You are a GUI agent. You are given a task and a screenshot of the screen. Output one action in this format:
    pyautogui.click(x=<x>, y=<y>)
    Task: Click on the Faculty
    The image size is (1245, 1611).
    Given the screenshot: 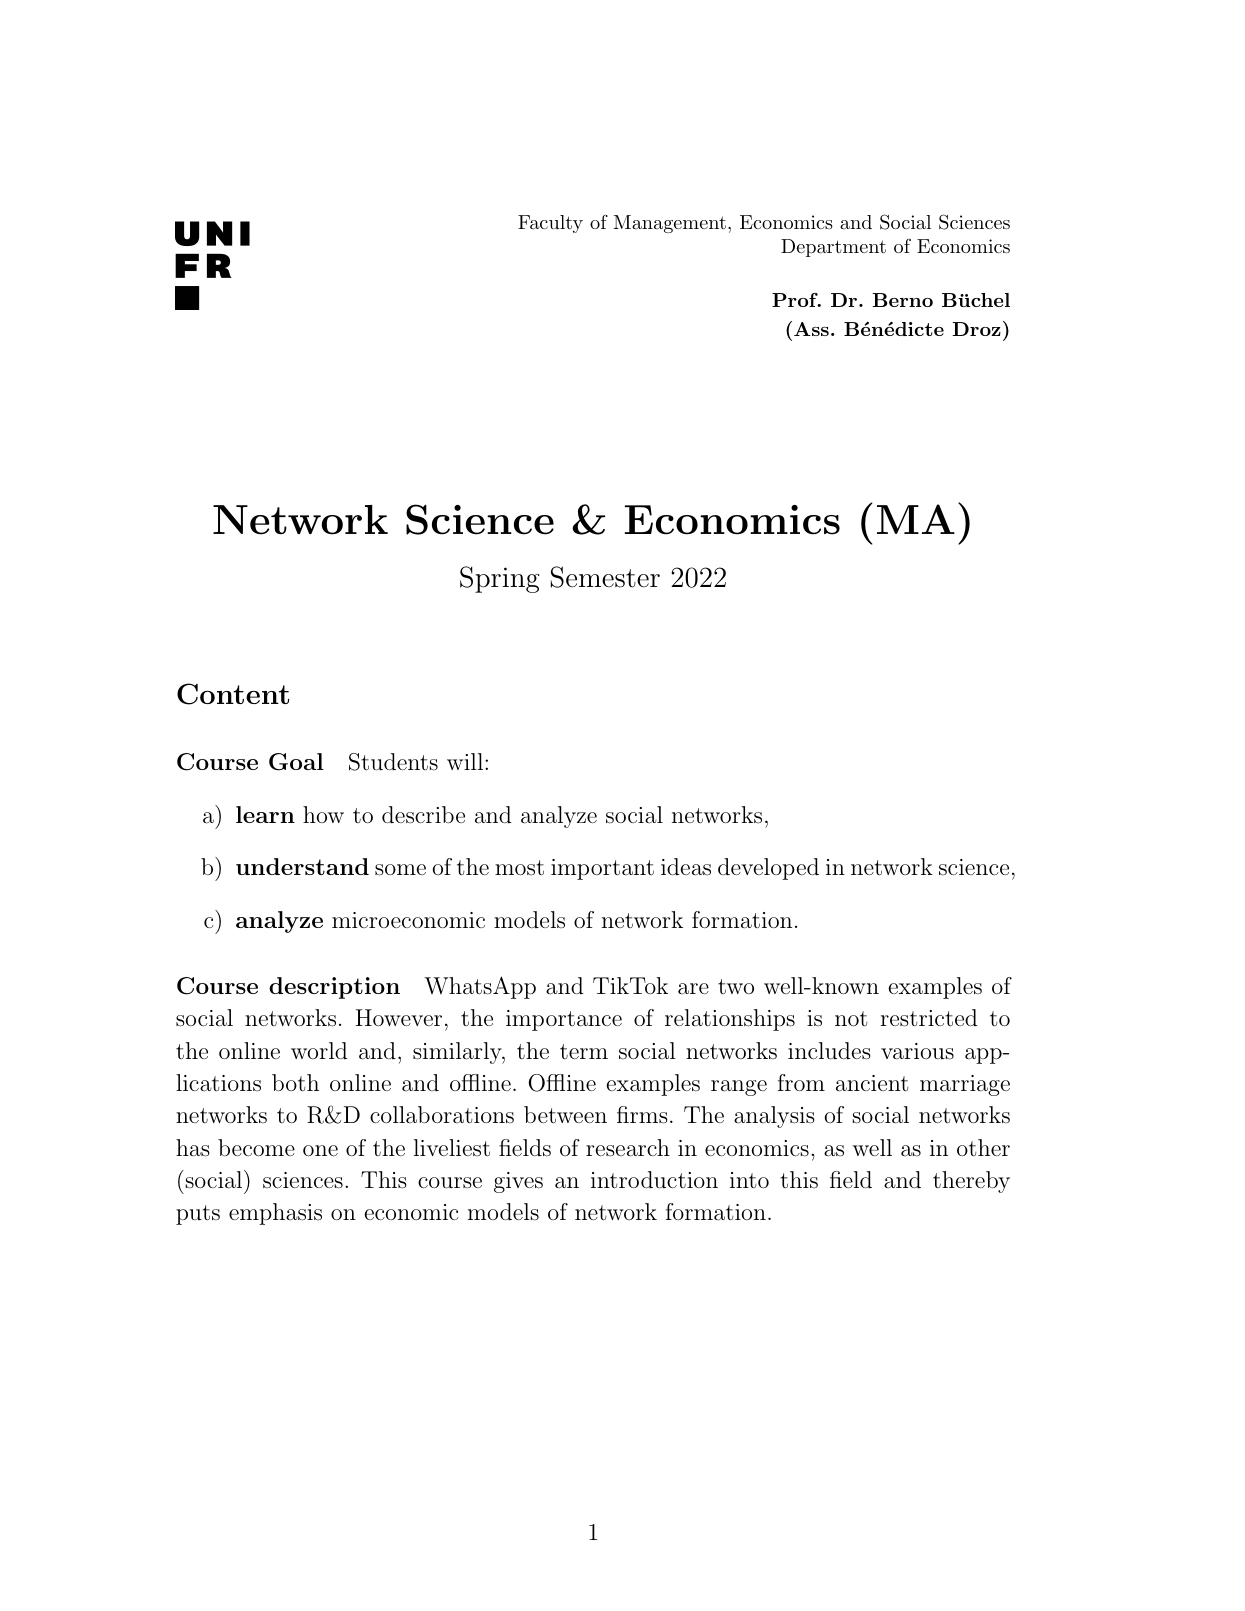 What is the action you would take?
    pyautogui.click(x=550, y=224)
